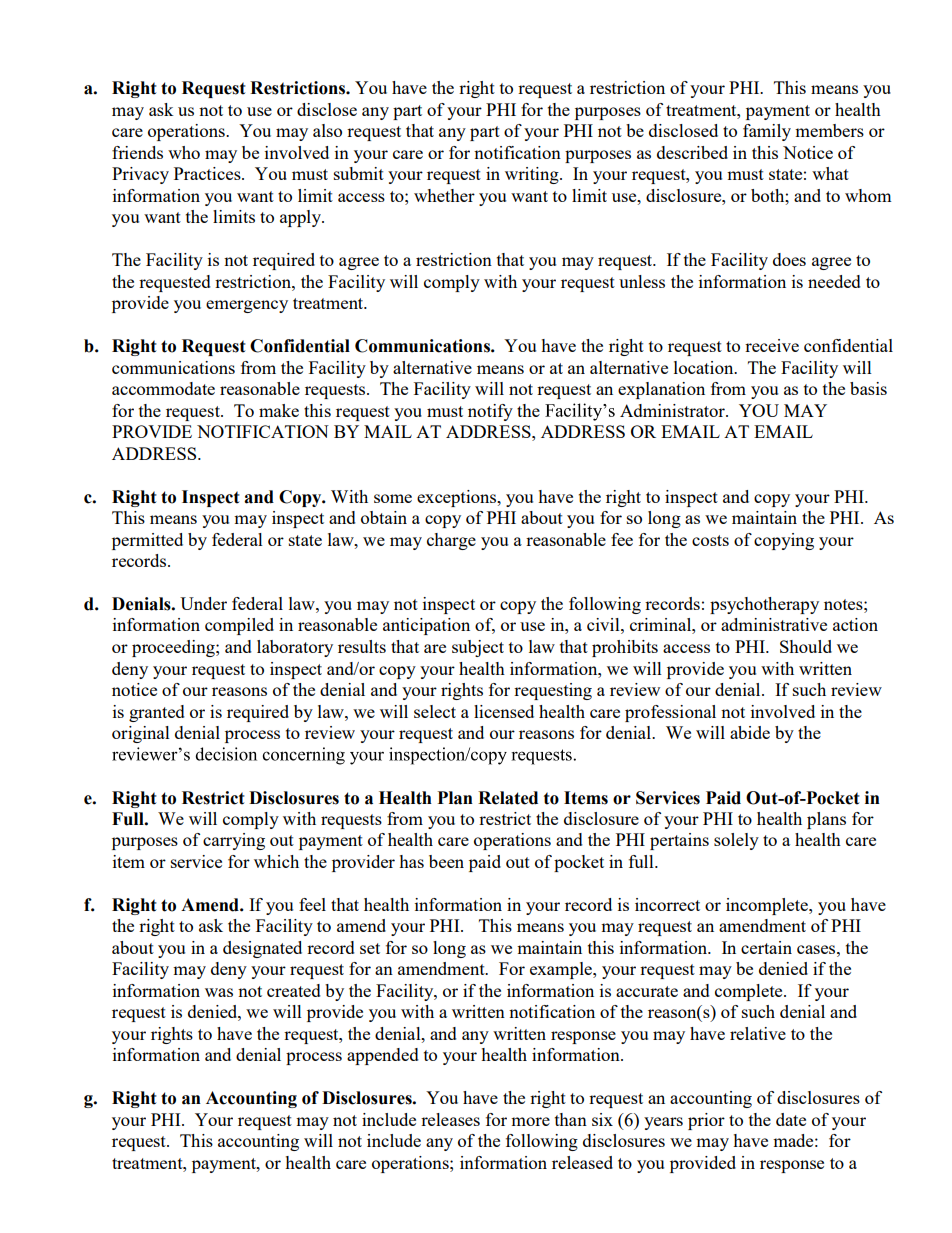  What do you see at coordinates (530, 1121) in the page?
I see `more` at bounding box center [530, 1121].
